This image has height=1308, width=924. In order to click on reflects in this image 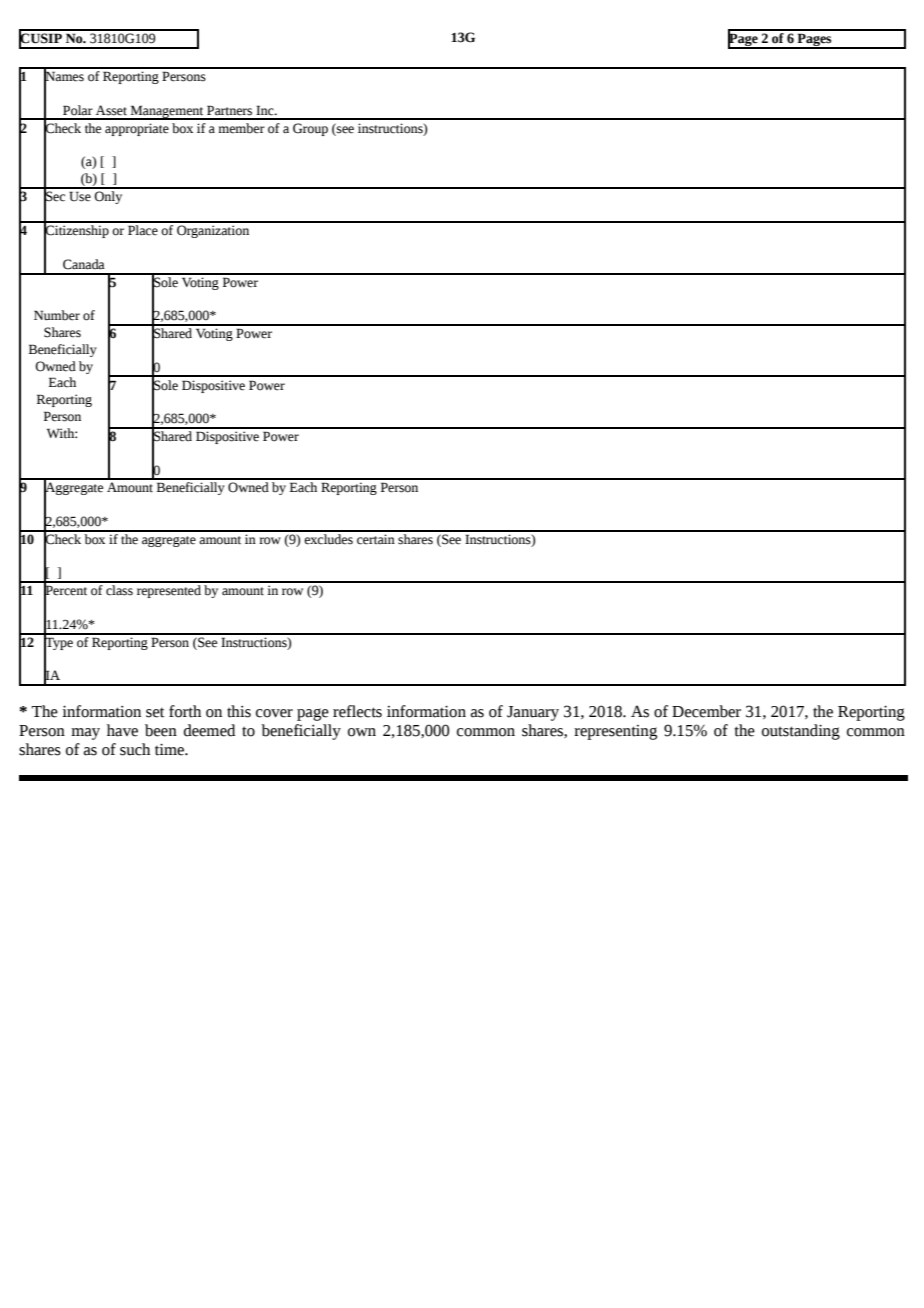, I will do `click(357, 711)`.
